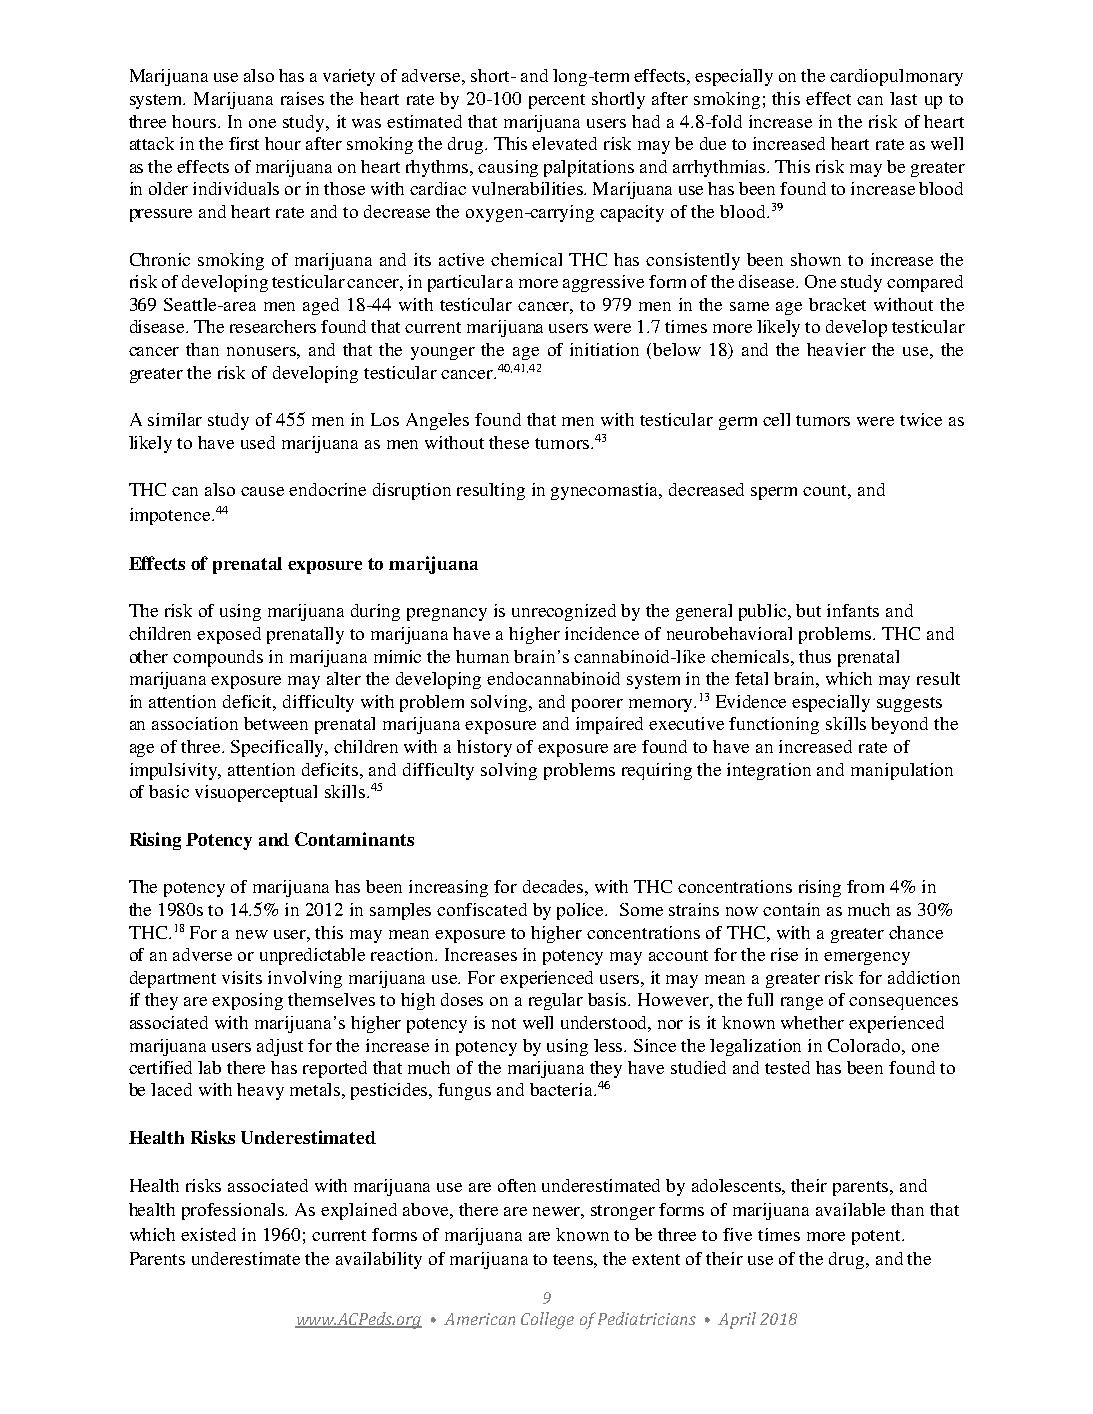 Image resolution: width=1093 pixels, height=1414 pixels. What do you see at coordinates (597, 705) in the screenshot?
I see `poorer` at bounding box center [597, 705].
